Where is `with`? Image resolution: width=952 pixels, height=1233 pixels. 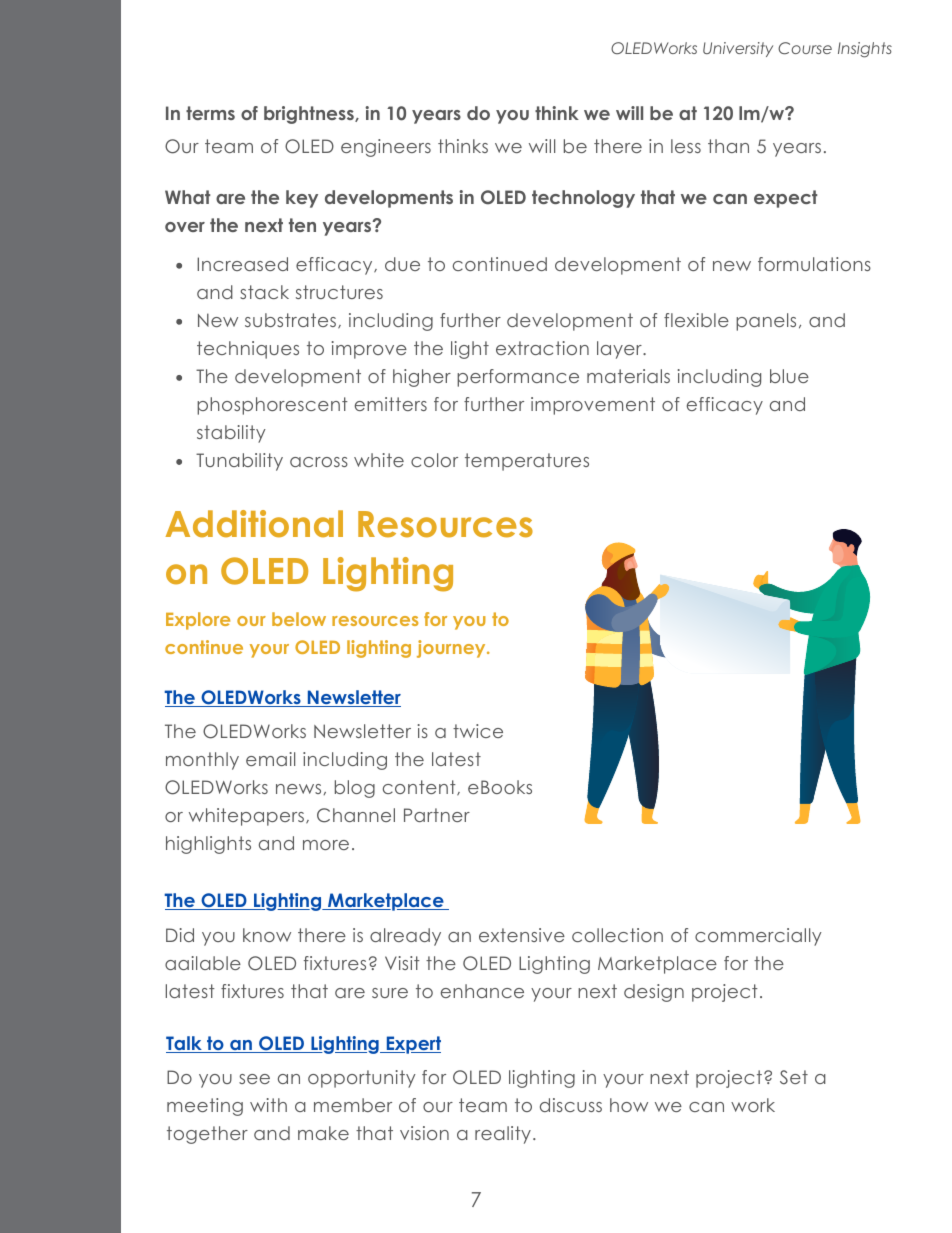 with is located at coordinates (268, 1105).
